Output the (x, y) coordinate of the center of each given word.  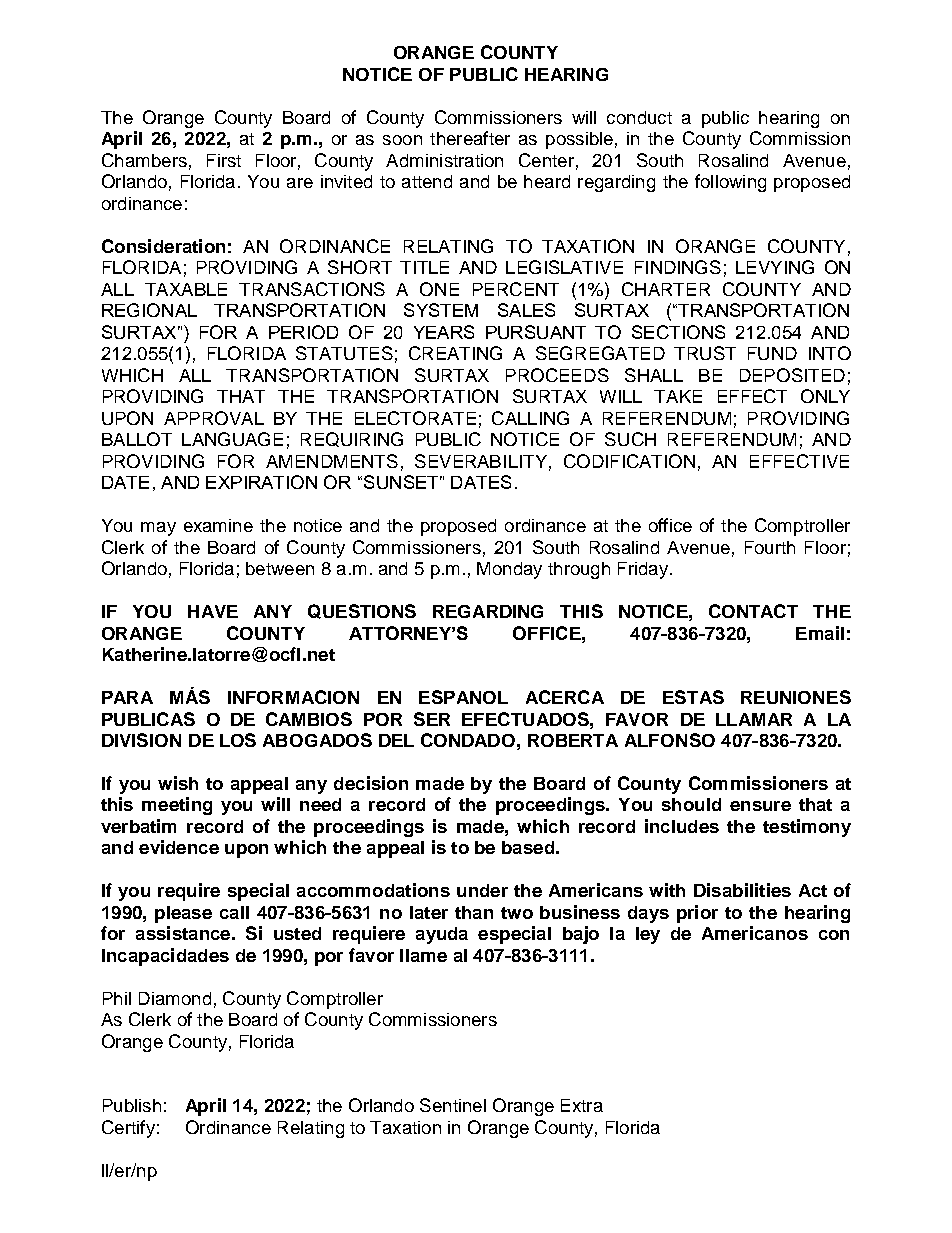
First (224, 160)
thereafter (470, 138)
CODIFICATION (629, 461)
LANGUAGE (232, 439)
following (730, 183)
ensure (760, 806)
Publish (132, 1105)
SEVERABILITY (481, 461)
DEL (396, 740)
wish (178, 783)
